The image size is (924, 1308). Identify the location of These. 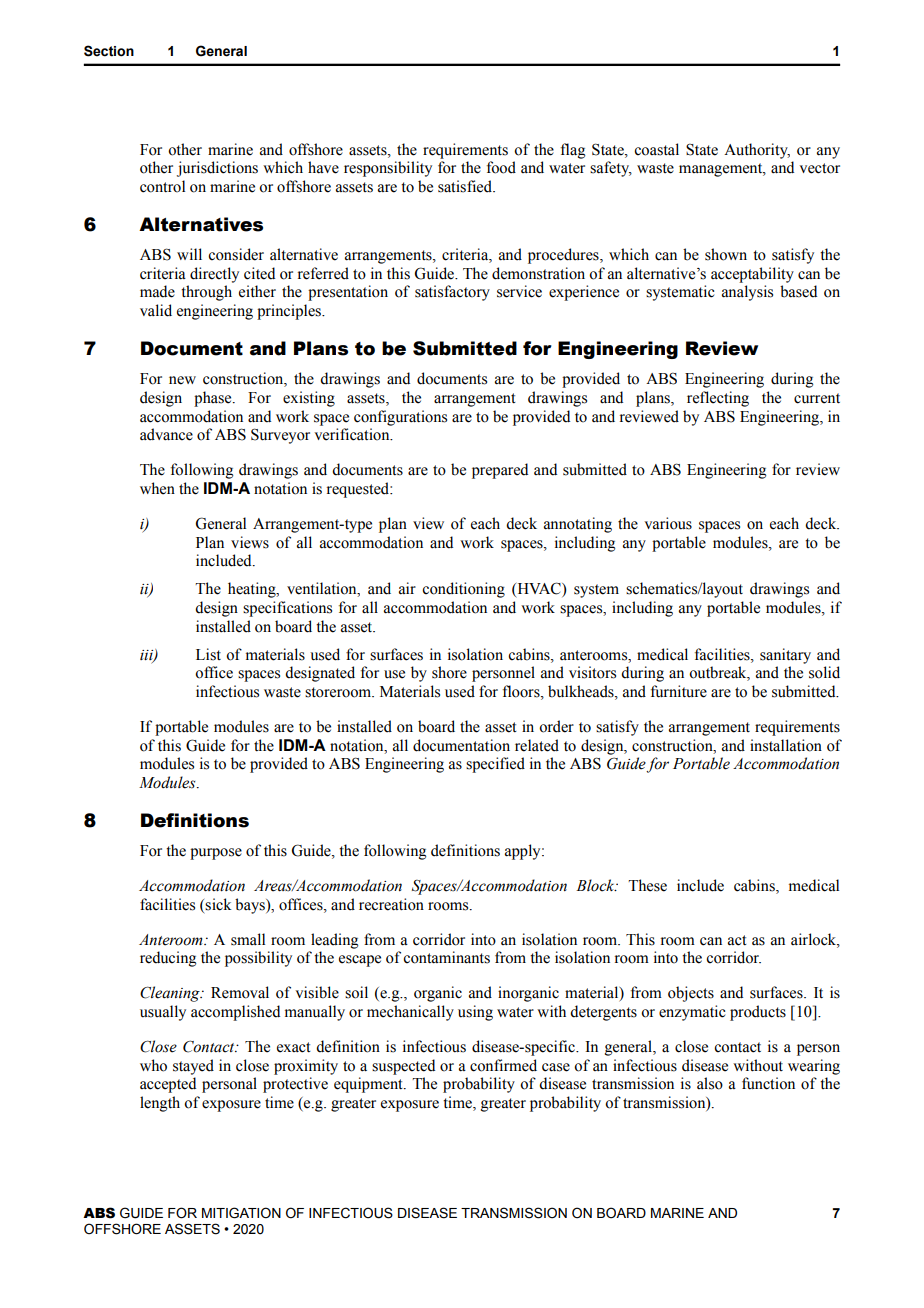
(647, 885).
